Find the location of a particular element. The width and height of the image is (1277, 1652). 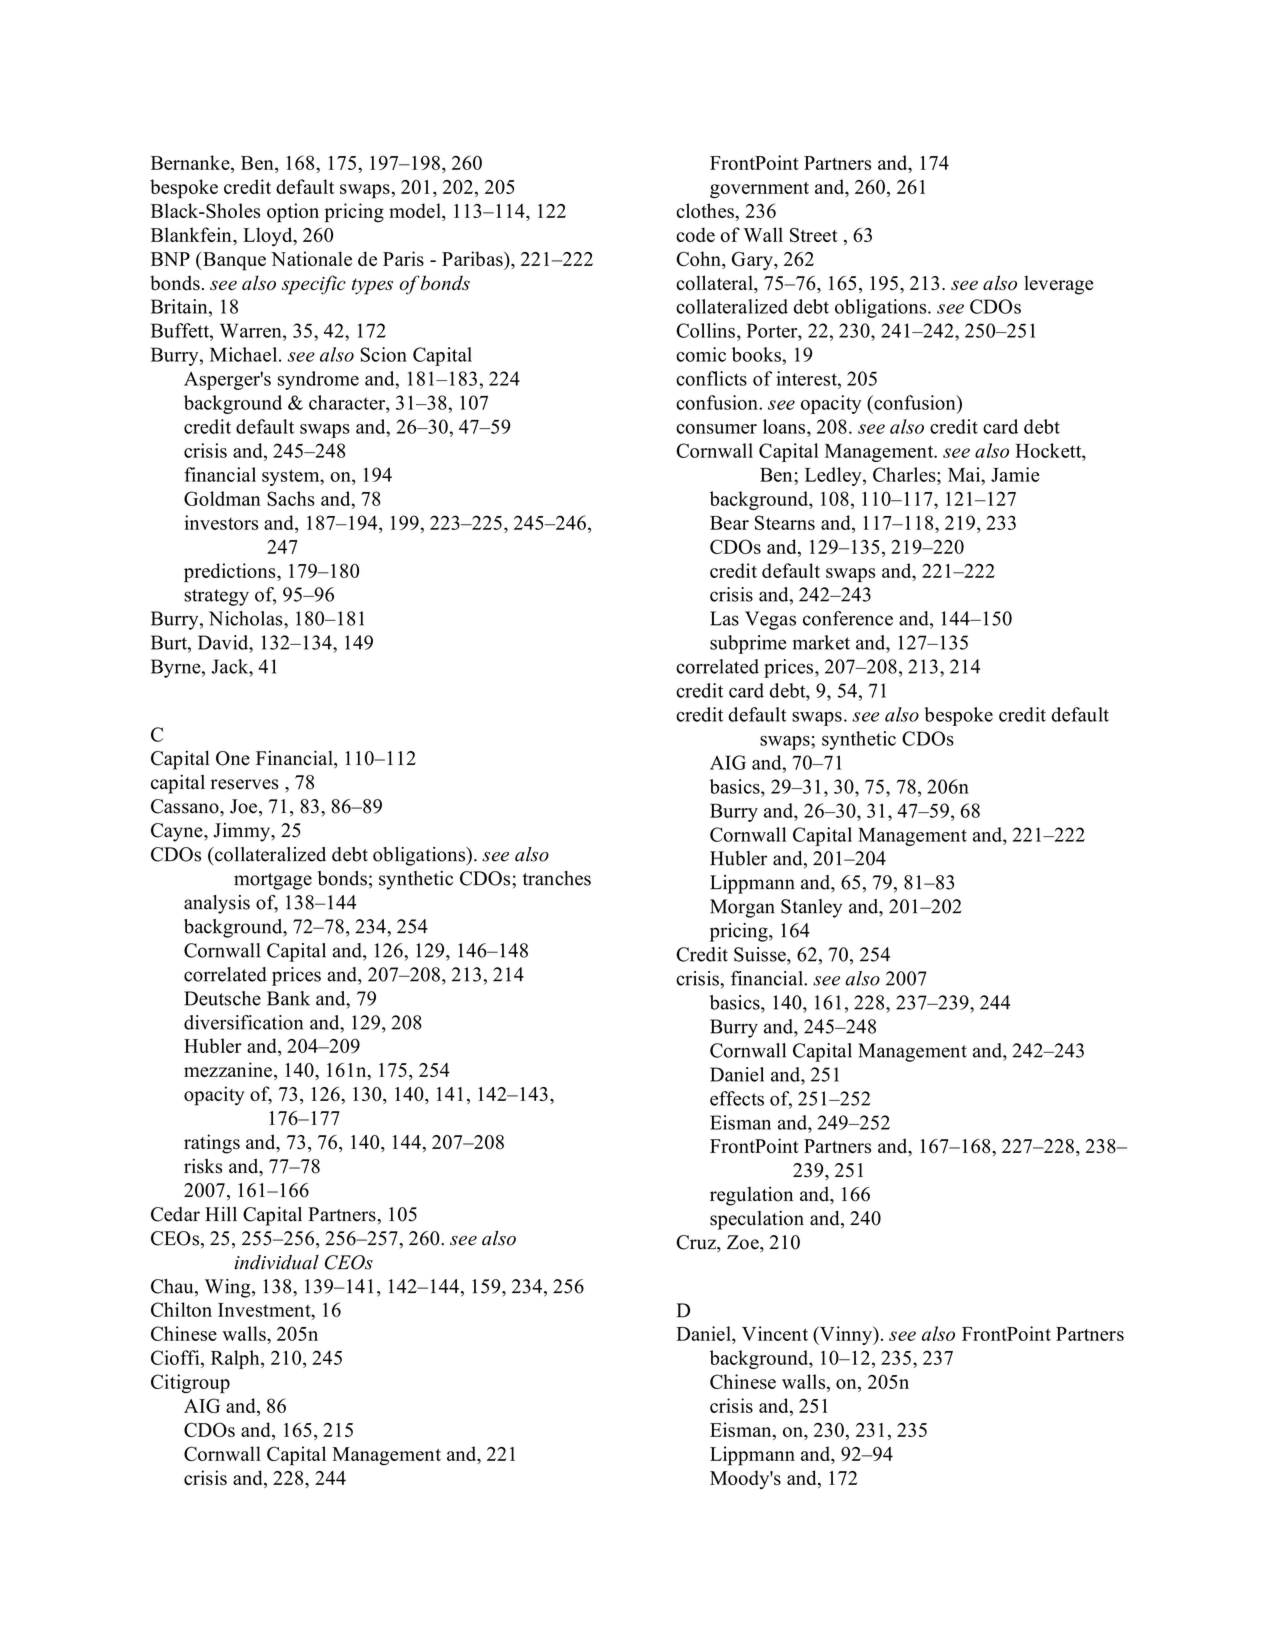

speculation is located at coordinates (757, 1220).
